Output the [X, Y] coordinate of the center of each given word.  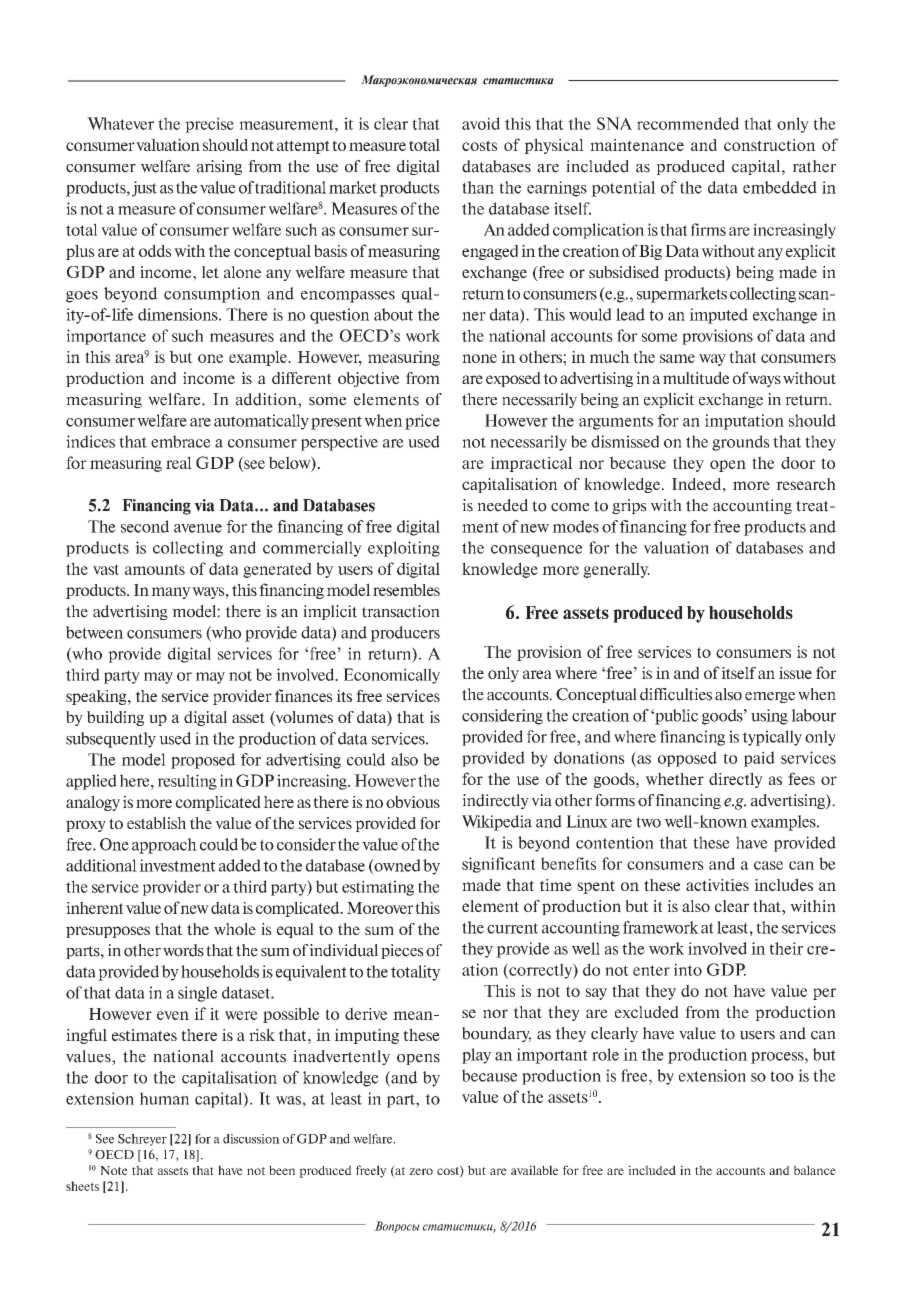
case [768, 865]
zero [421, 1171]
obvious [413, 802]
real [179, 462]
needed [502, 505]
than [478, 187]
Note [114, 1170]
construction [770, 145]
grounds [741, 443]
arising [219, 167]
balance [815, 1170]
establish [156, 823]
